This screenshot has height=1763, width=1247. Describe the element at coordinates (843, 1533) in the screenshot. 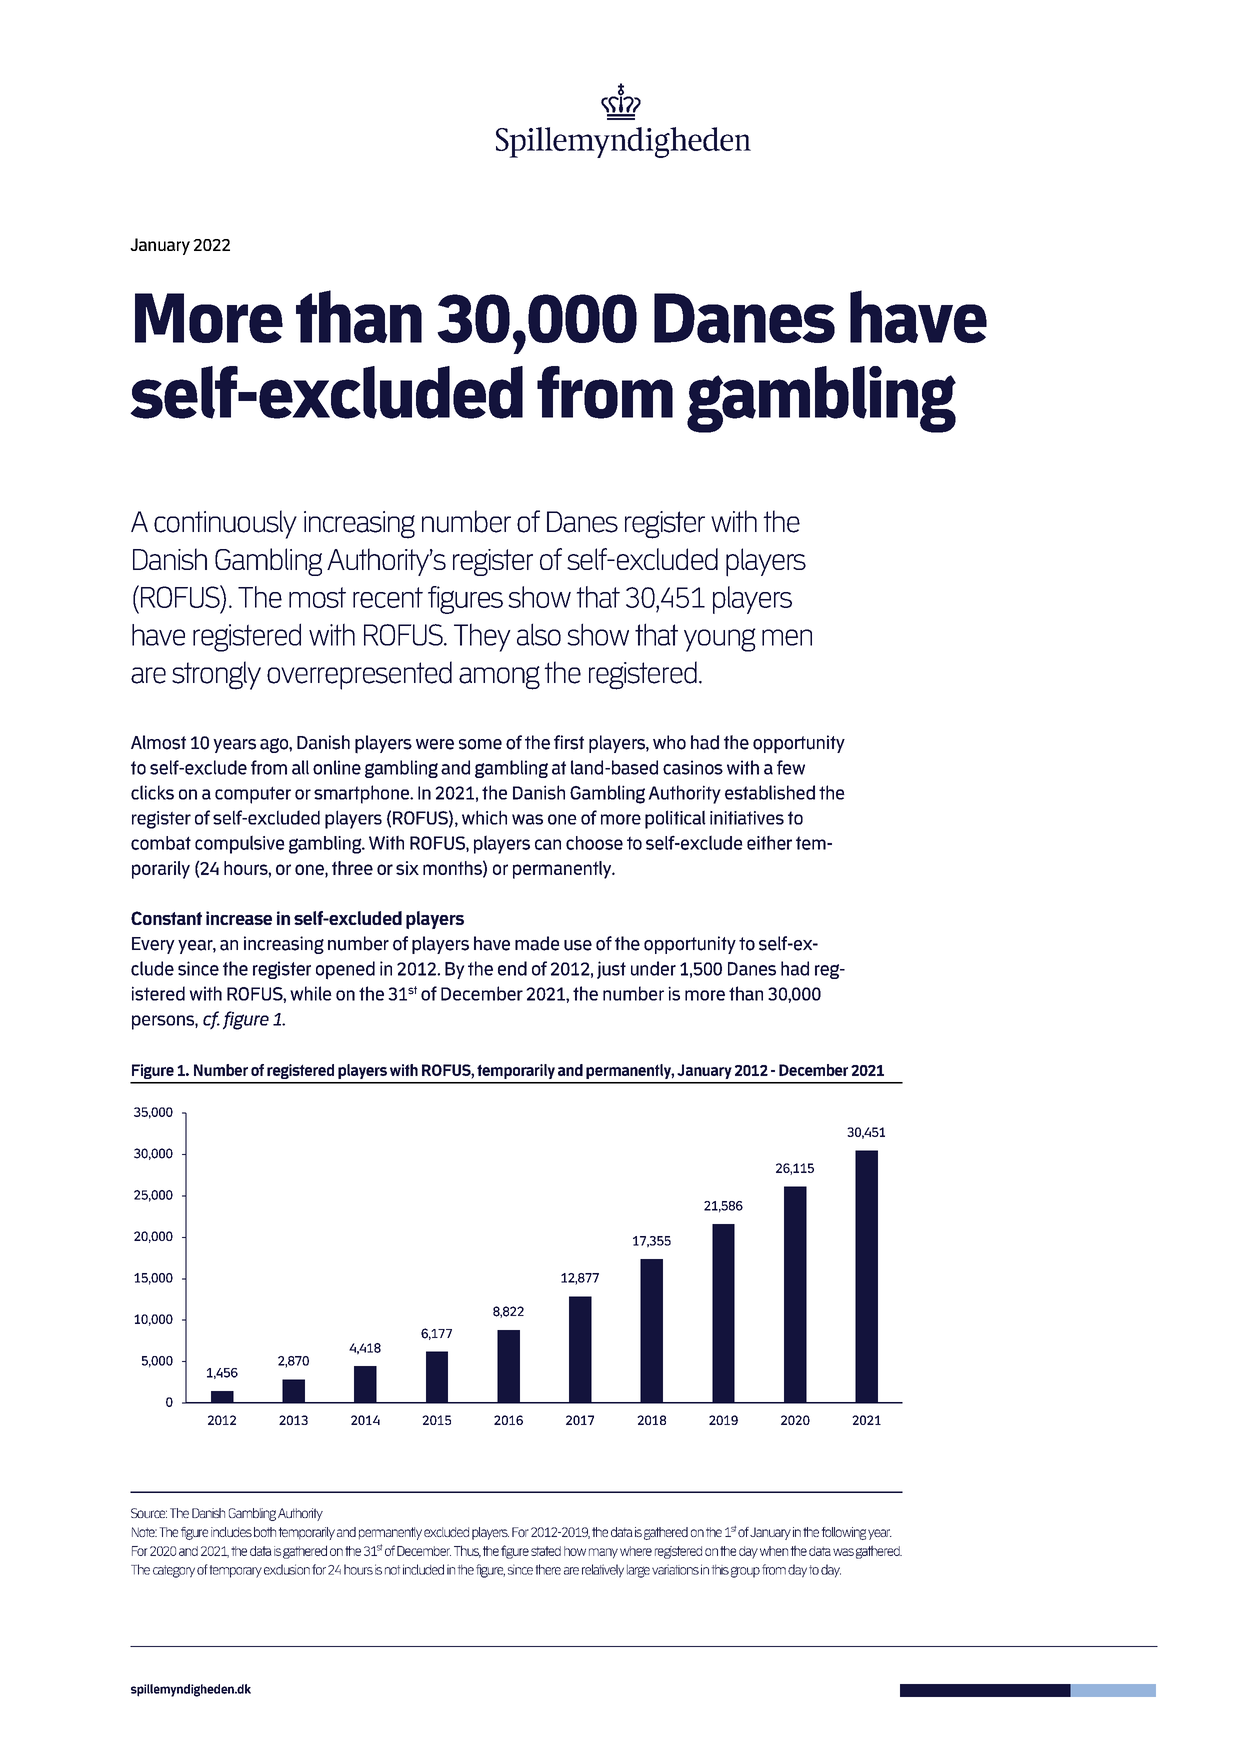

I see `following` at that location.
